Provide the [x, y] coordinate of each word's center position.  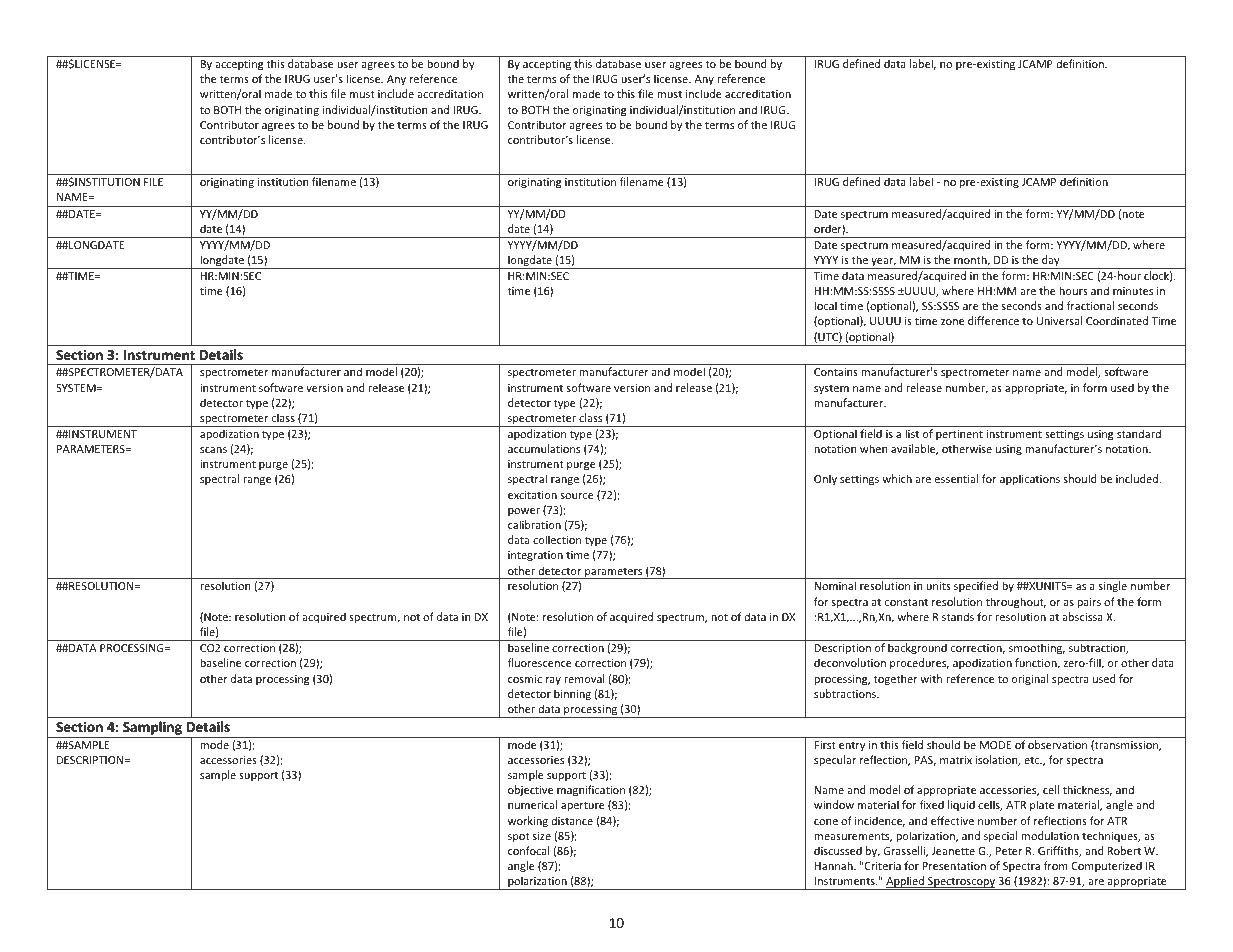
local [825, 305]
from [1055, 865]
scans [213, 450]
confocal [528, 850]
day [1051, 262]
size [542, 836]
